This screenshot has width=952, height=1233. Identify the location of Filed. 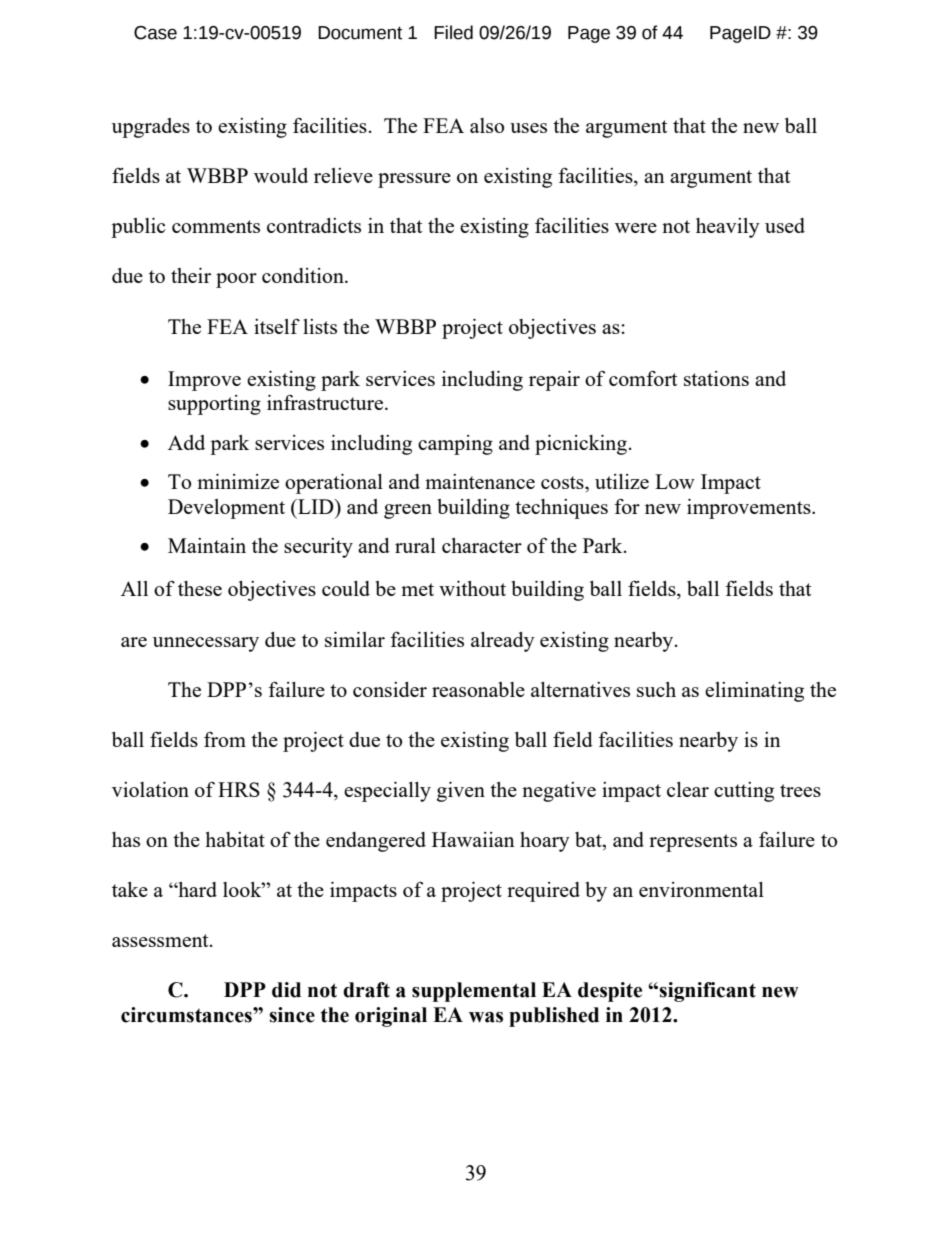
(453, 32).
